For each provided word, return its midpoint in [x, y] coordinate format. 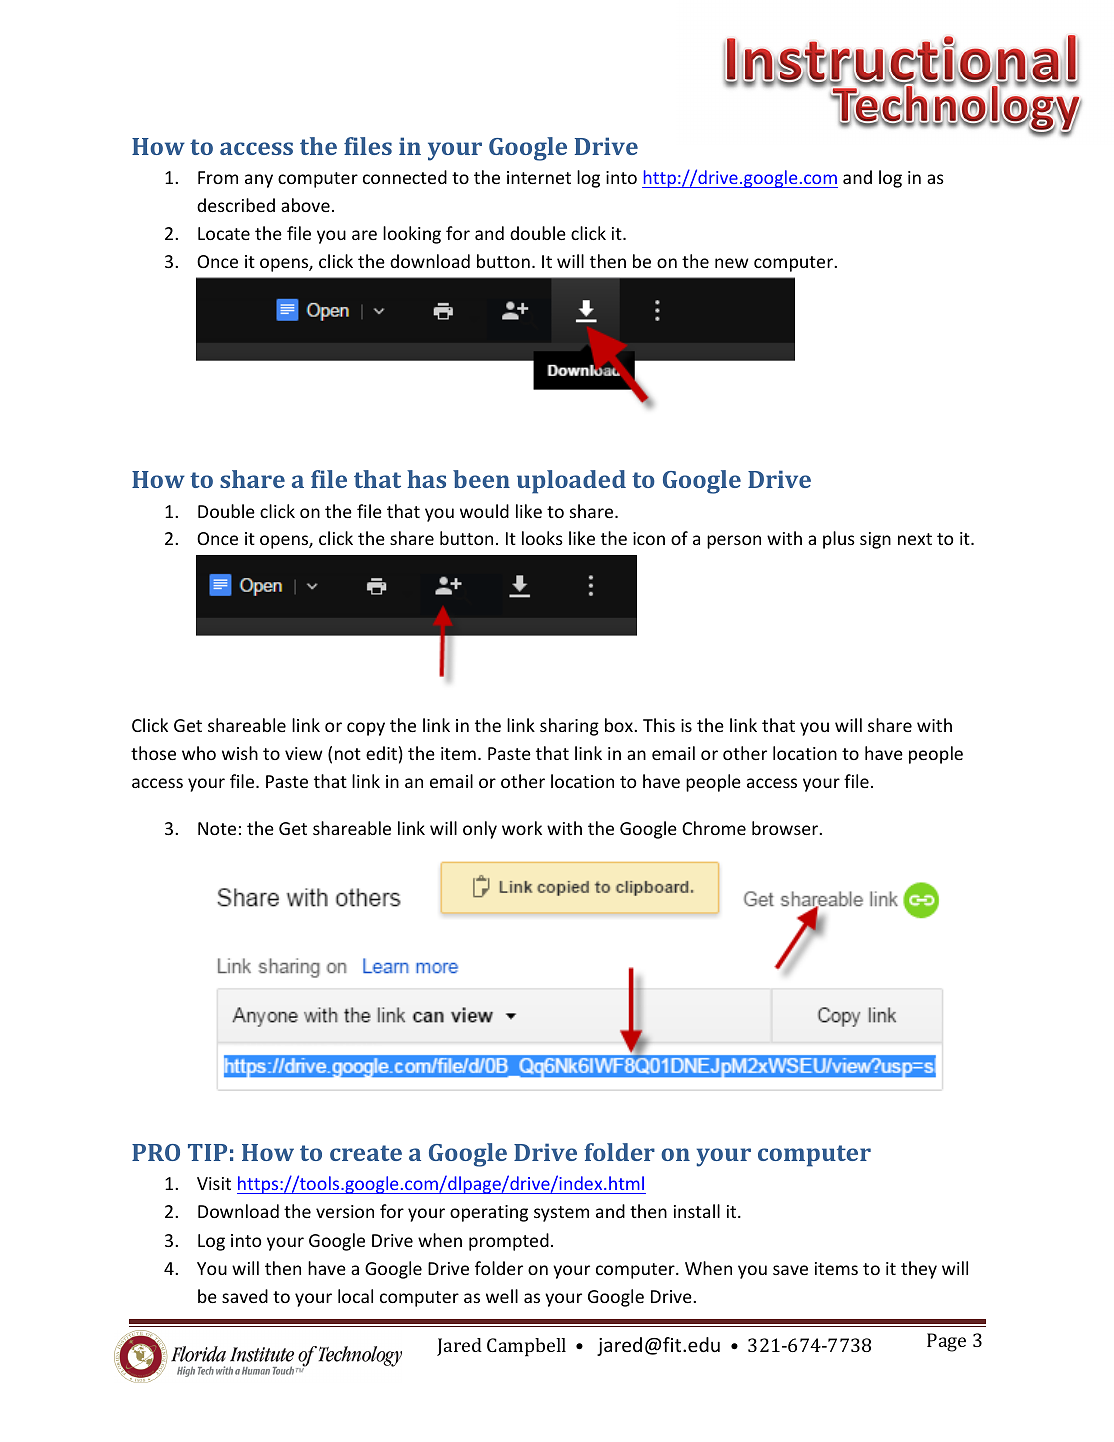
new [731, 263]
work [522, 828]
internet [539, 177]
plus [839, 540]
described [236, 205]
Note [217, 828]
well [502, 1296]
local [355, 1296]
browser [786, 828]
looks [542, 538]
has [426, 479]
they [919, 1270]
